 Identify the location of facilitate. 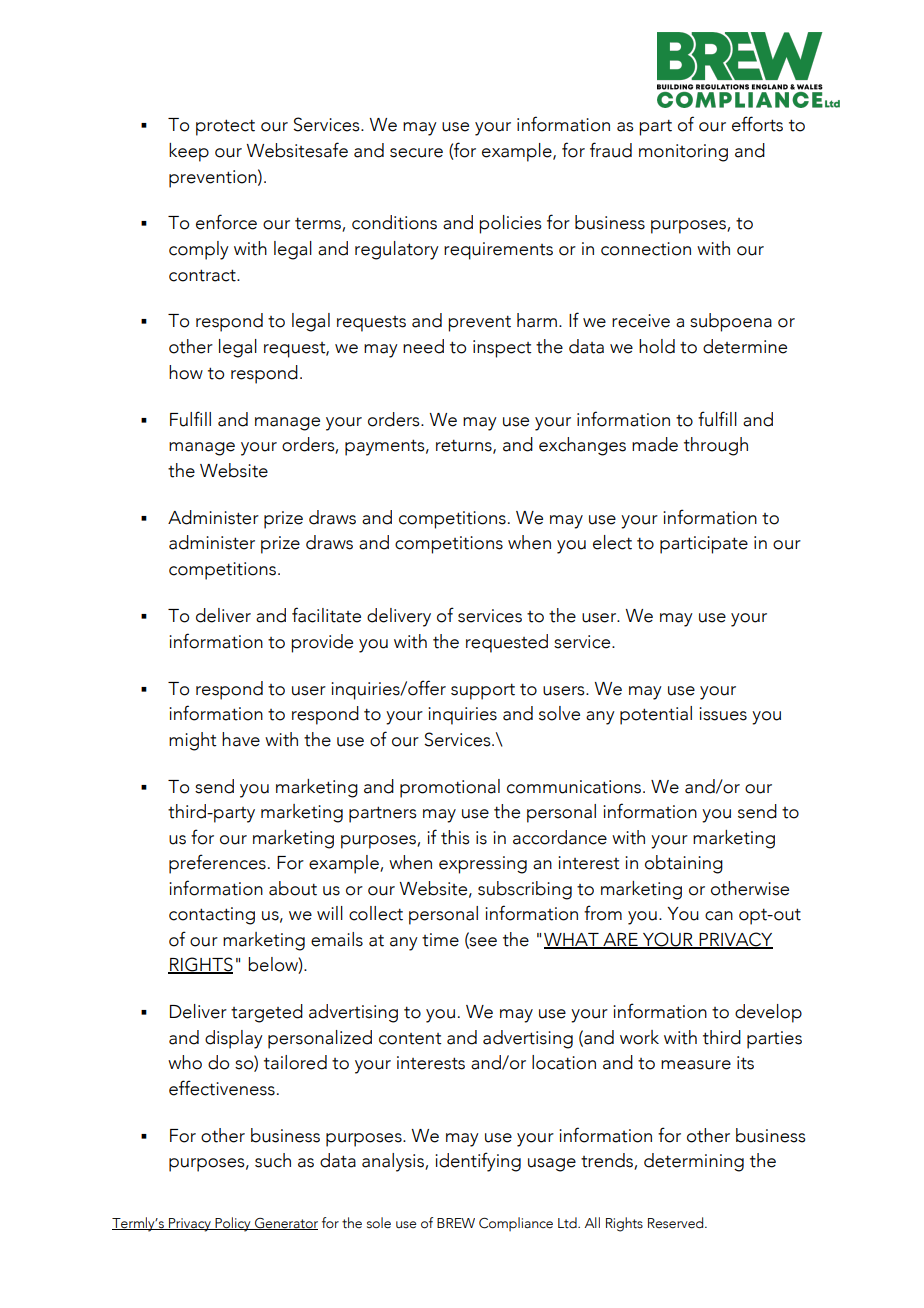
(326, 615).
